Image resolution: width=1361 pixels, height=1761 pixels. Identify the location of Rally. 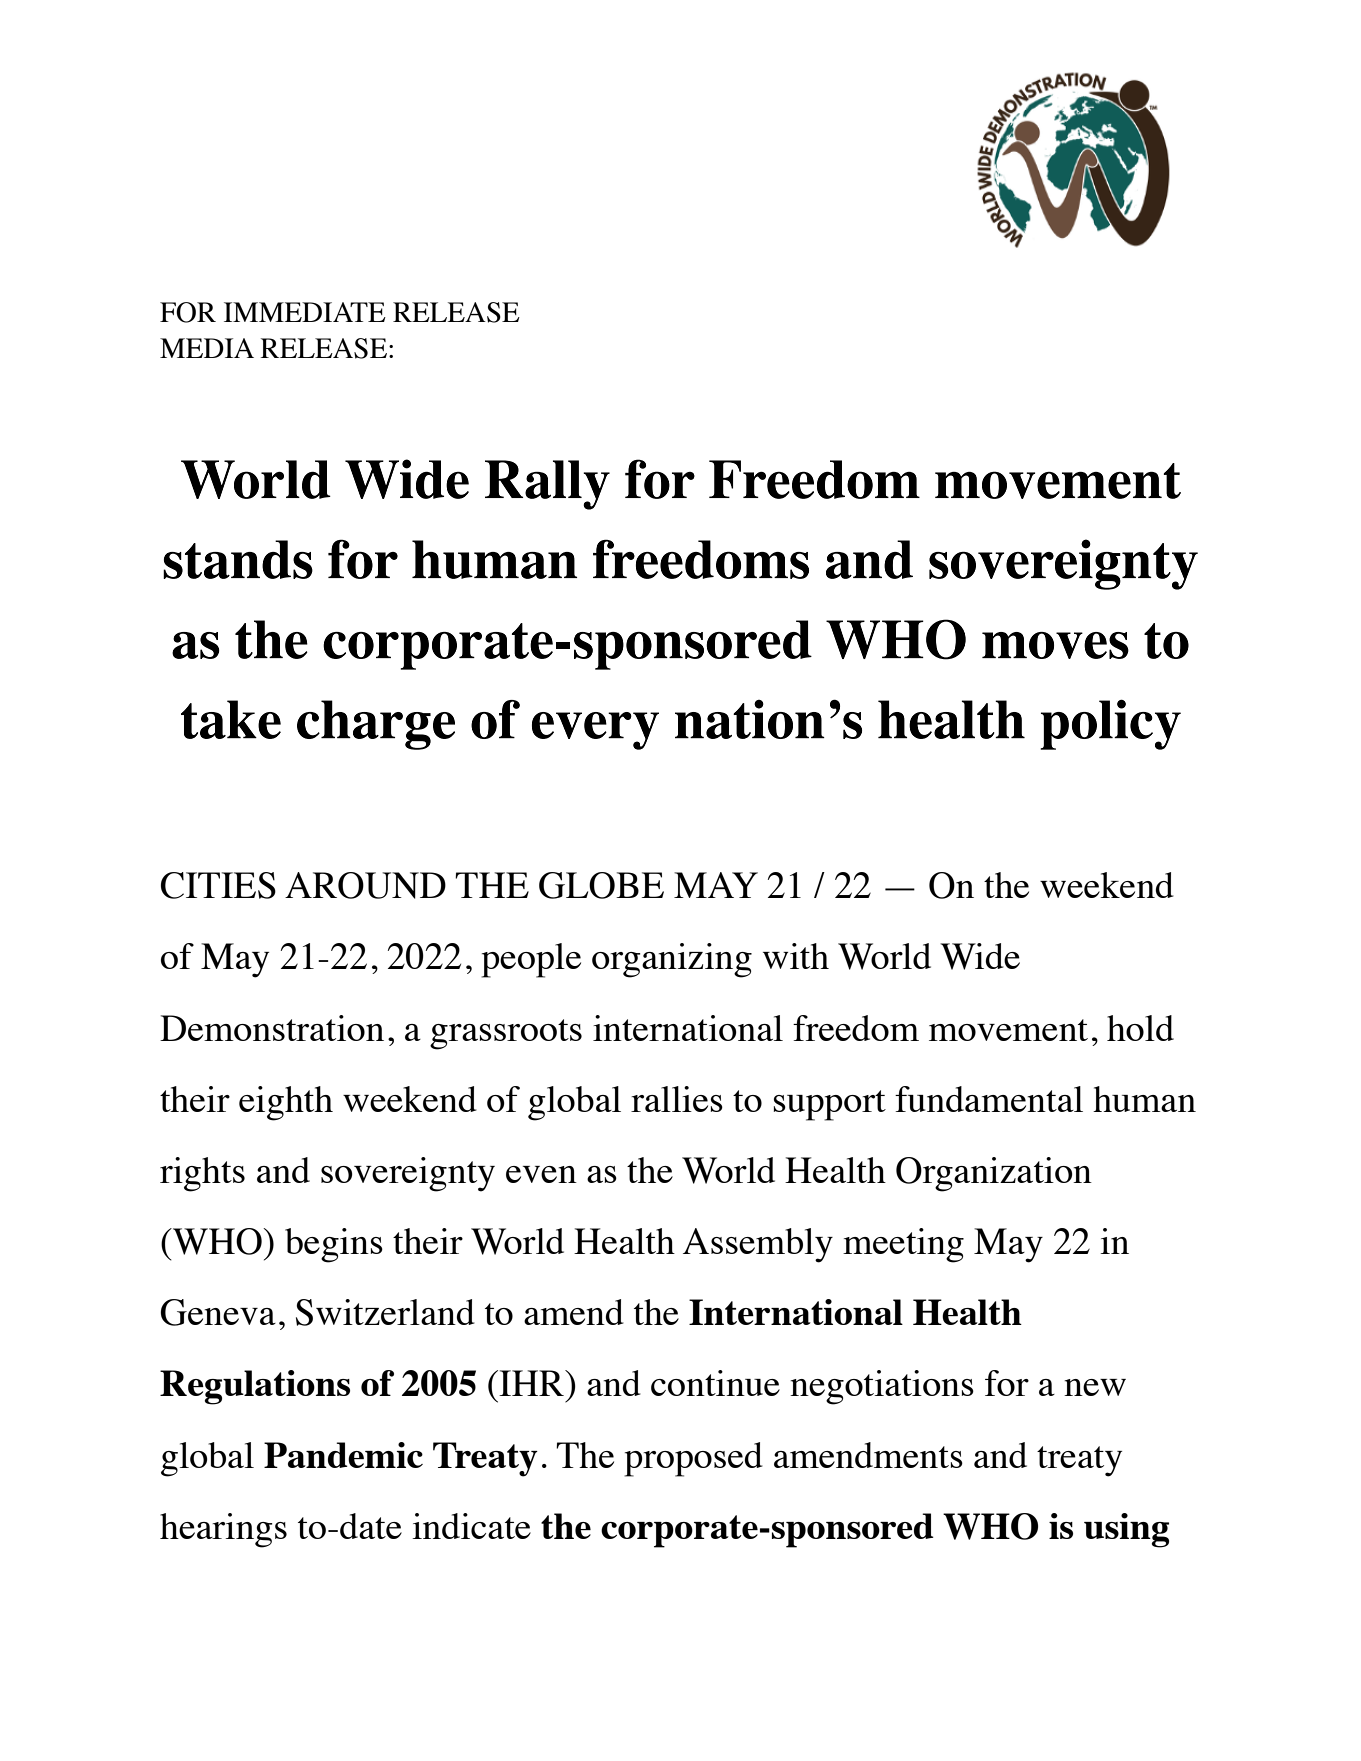
(547, 485).
